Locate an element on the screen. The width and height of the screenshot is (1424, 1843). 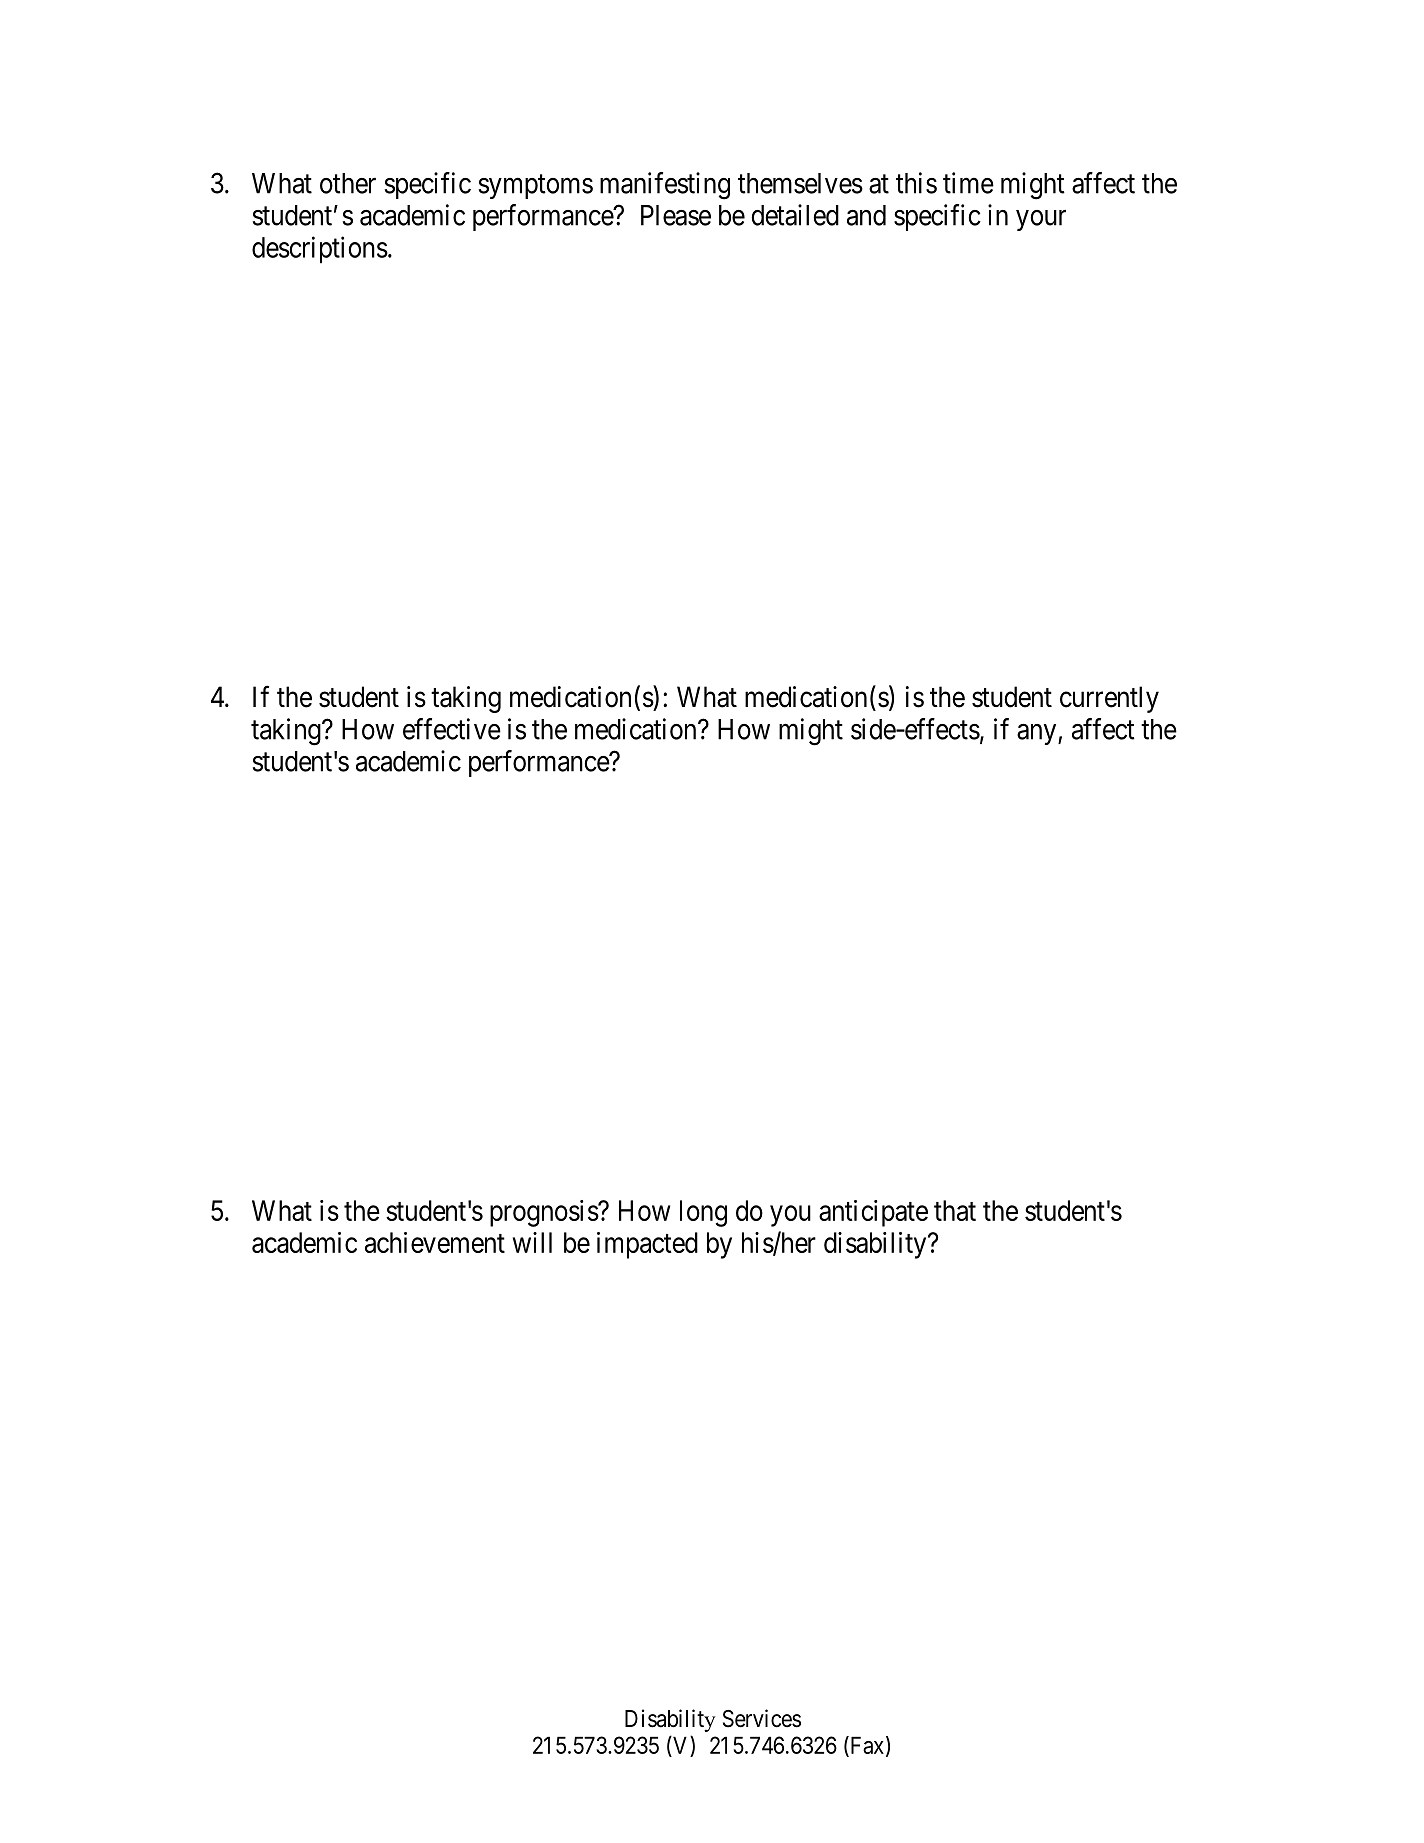
Services is located at coordinates (762, 1718).
